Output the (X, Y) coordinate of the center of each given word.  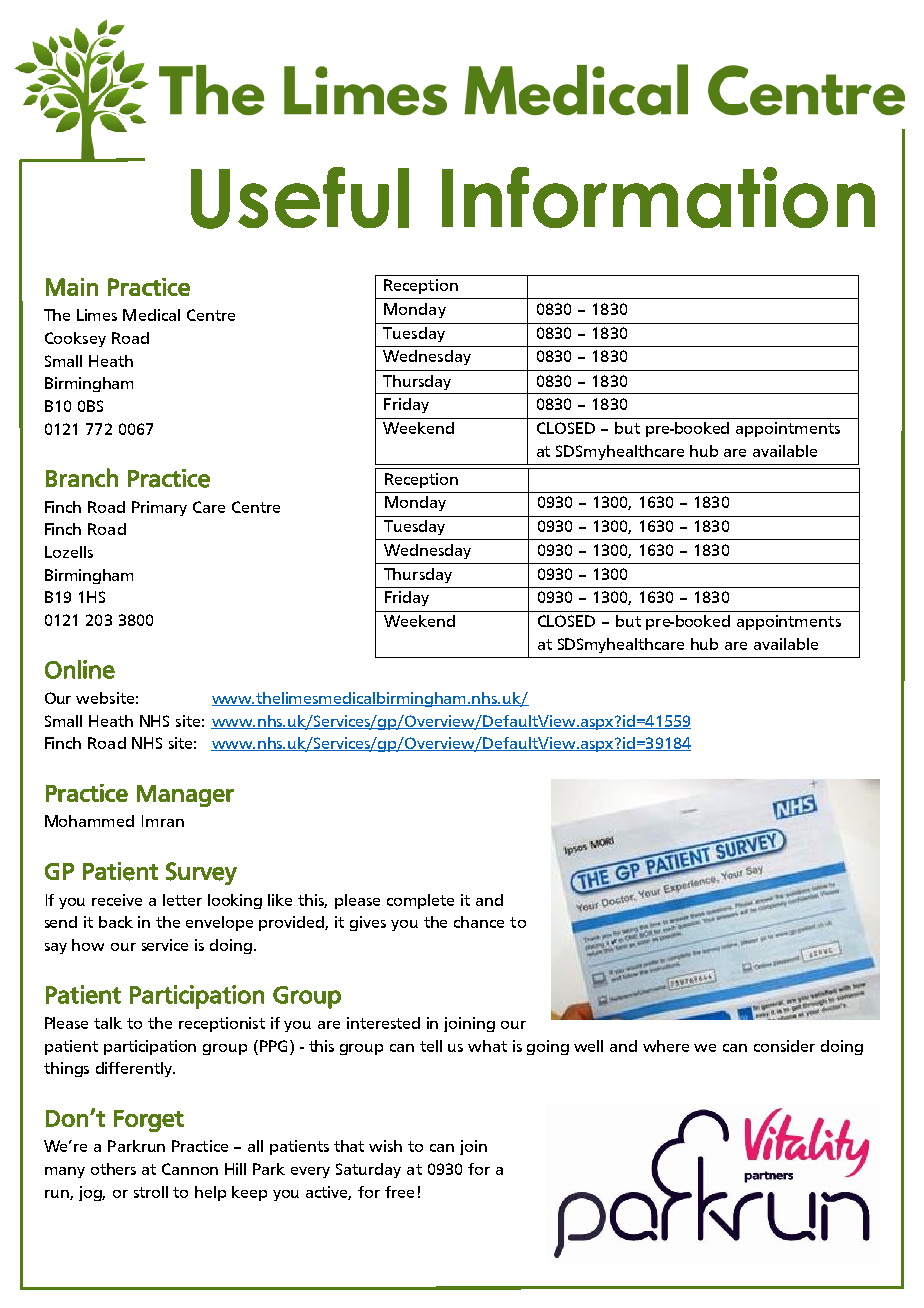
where (666, 1046)
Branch (82, 477)
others (113, 1169)
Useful (300, 198)
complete (420, 901)
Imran (163, 821)
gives (368, 923)
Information (658, 197)
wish (385, 1146)
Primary (159, 508)
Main (72, 287)
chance (479, 922)
